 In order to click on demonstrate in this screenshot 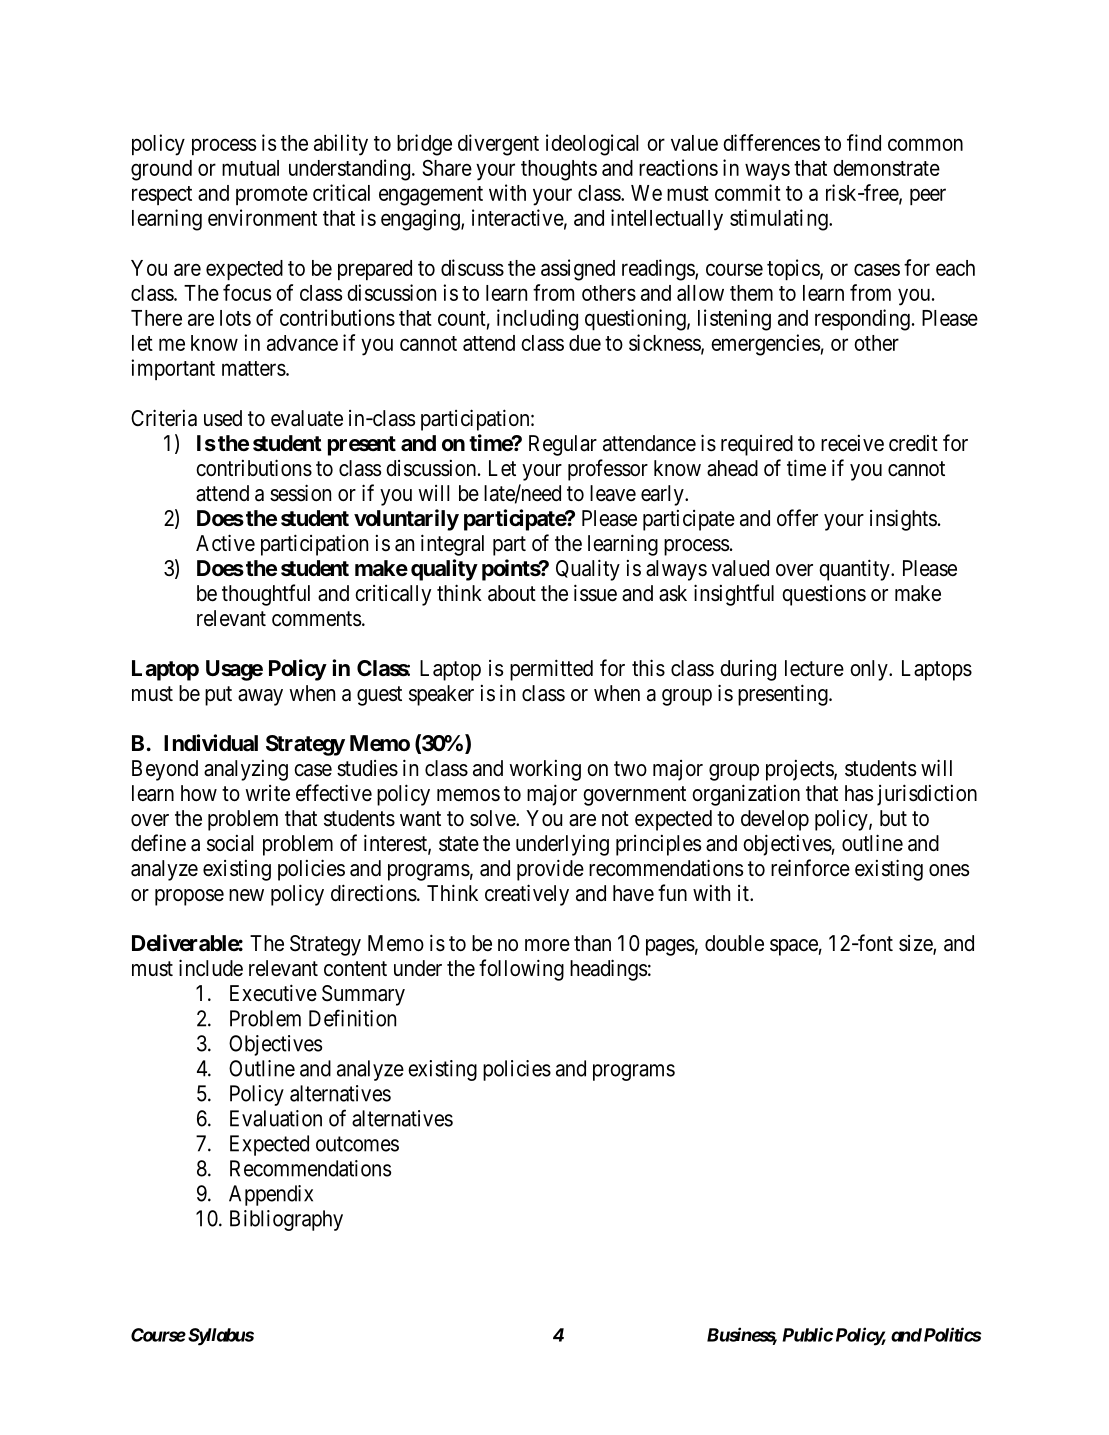, I will do `click(886, 168)`.
